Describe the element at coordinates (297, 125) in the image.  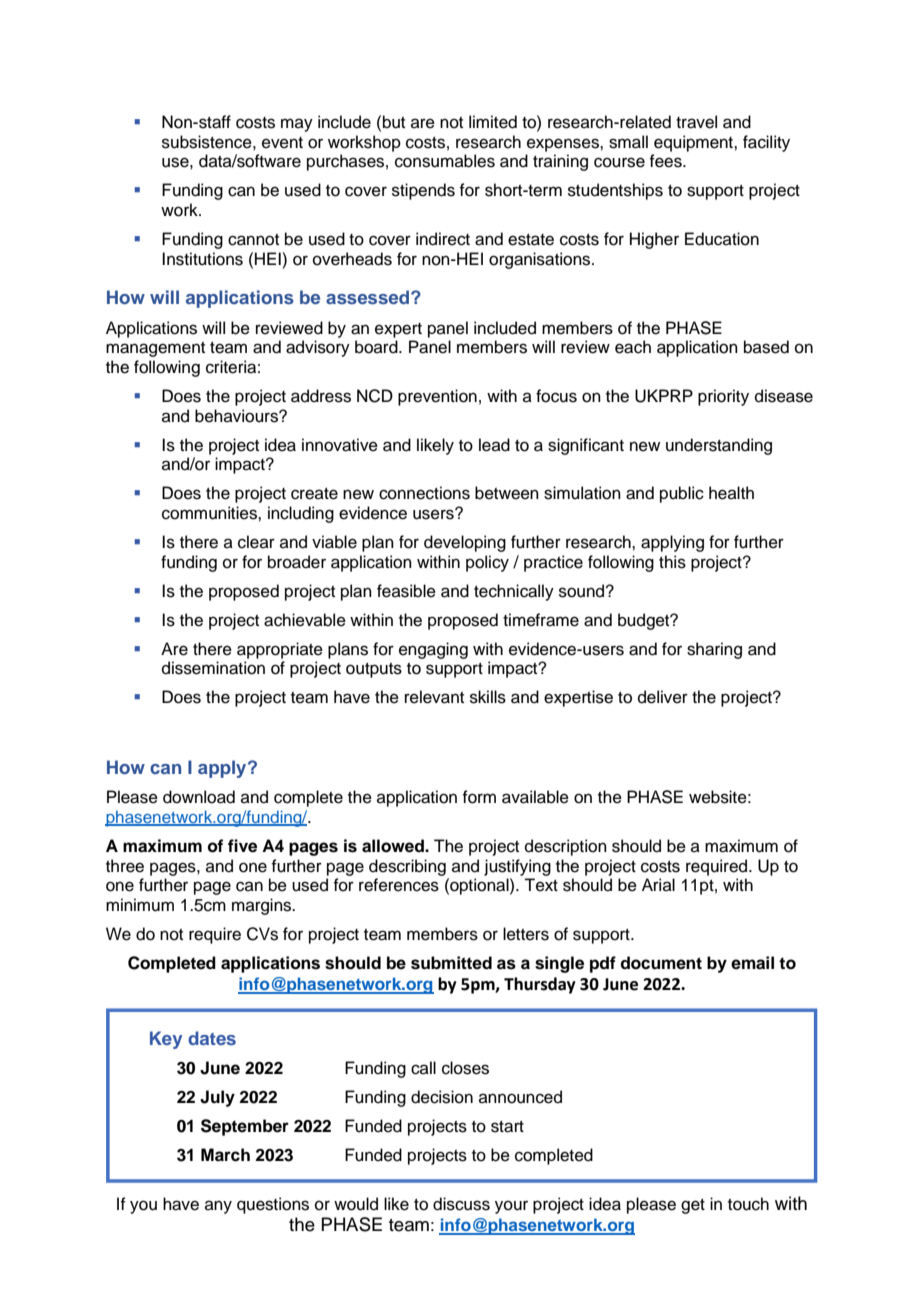
I see `may` at that location.
